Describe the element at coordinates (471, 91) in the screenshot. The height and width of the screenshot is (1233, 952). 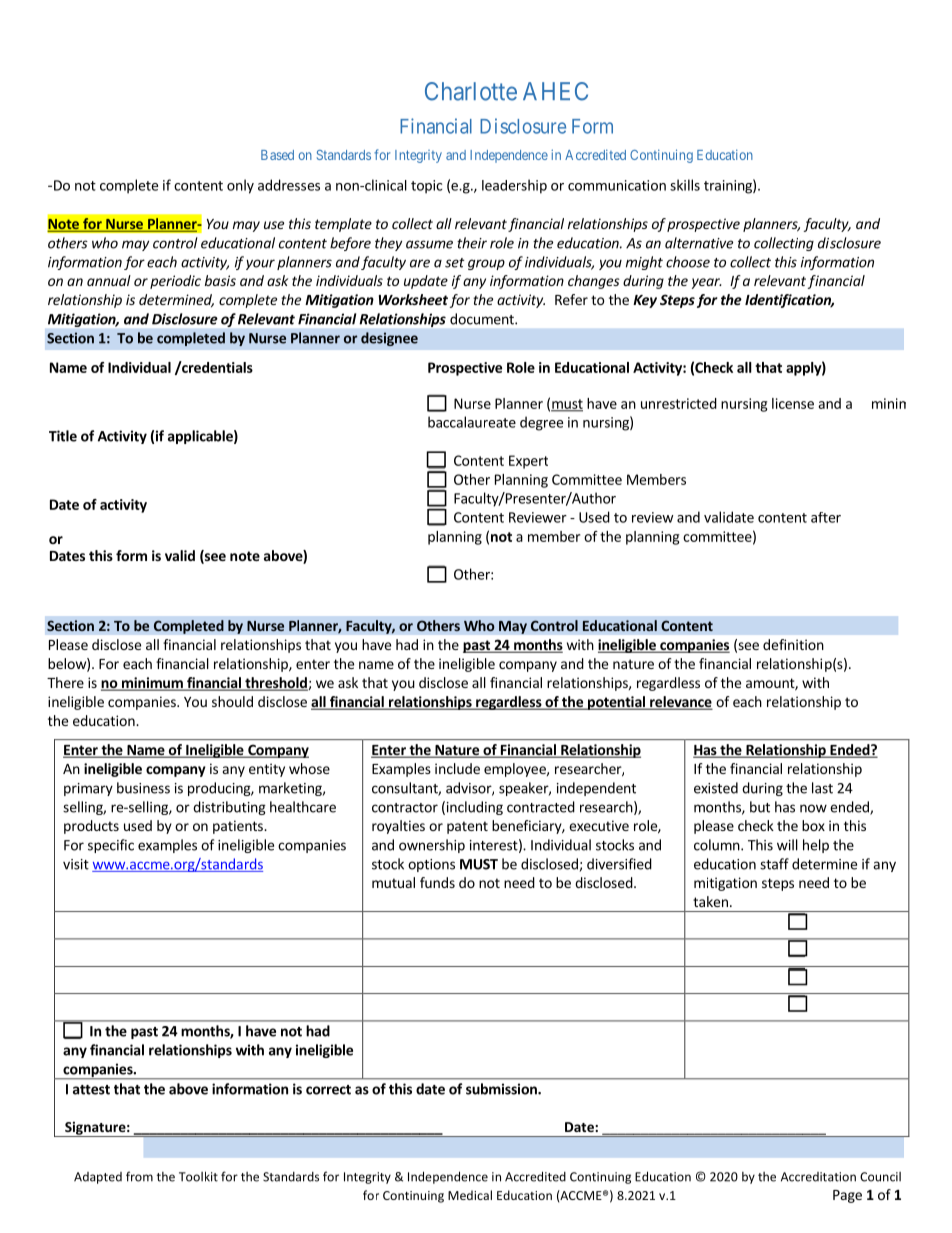
I see `Charlotte` at that location.
